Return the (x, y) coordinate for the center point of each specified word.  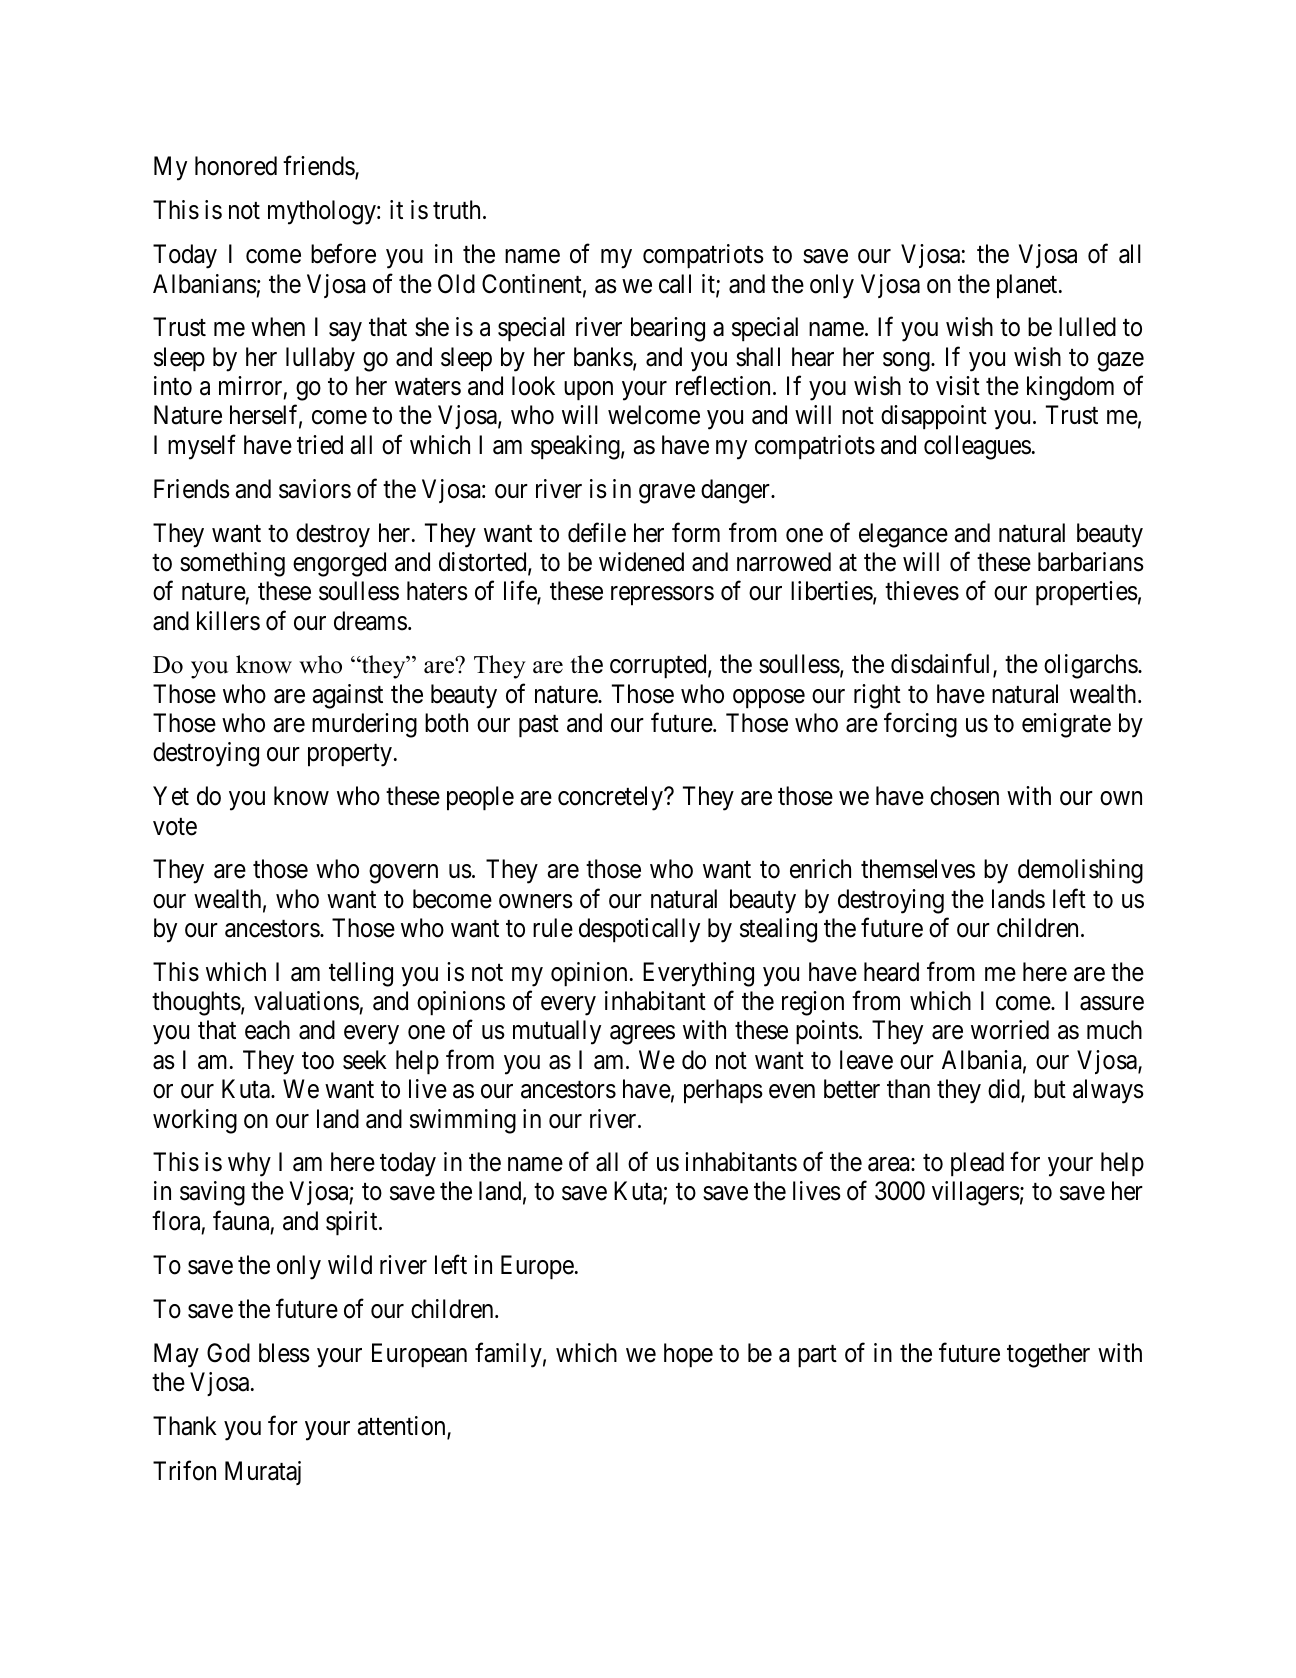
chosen (964, 796)
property (350, 756)
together (1048, 1355)
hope (688, 1355)
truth (458, 209)
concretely (611, 798)
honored (236, 166)
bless (284, 1353)
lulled (1087, 327)
